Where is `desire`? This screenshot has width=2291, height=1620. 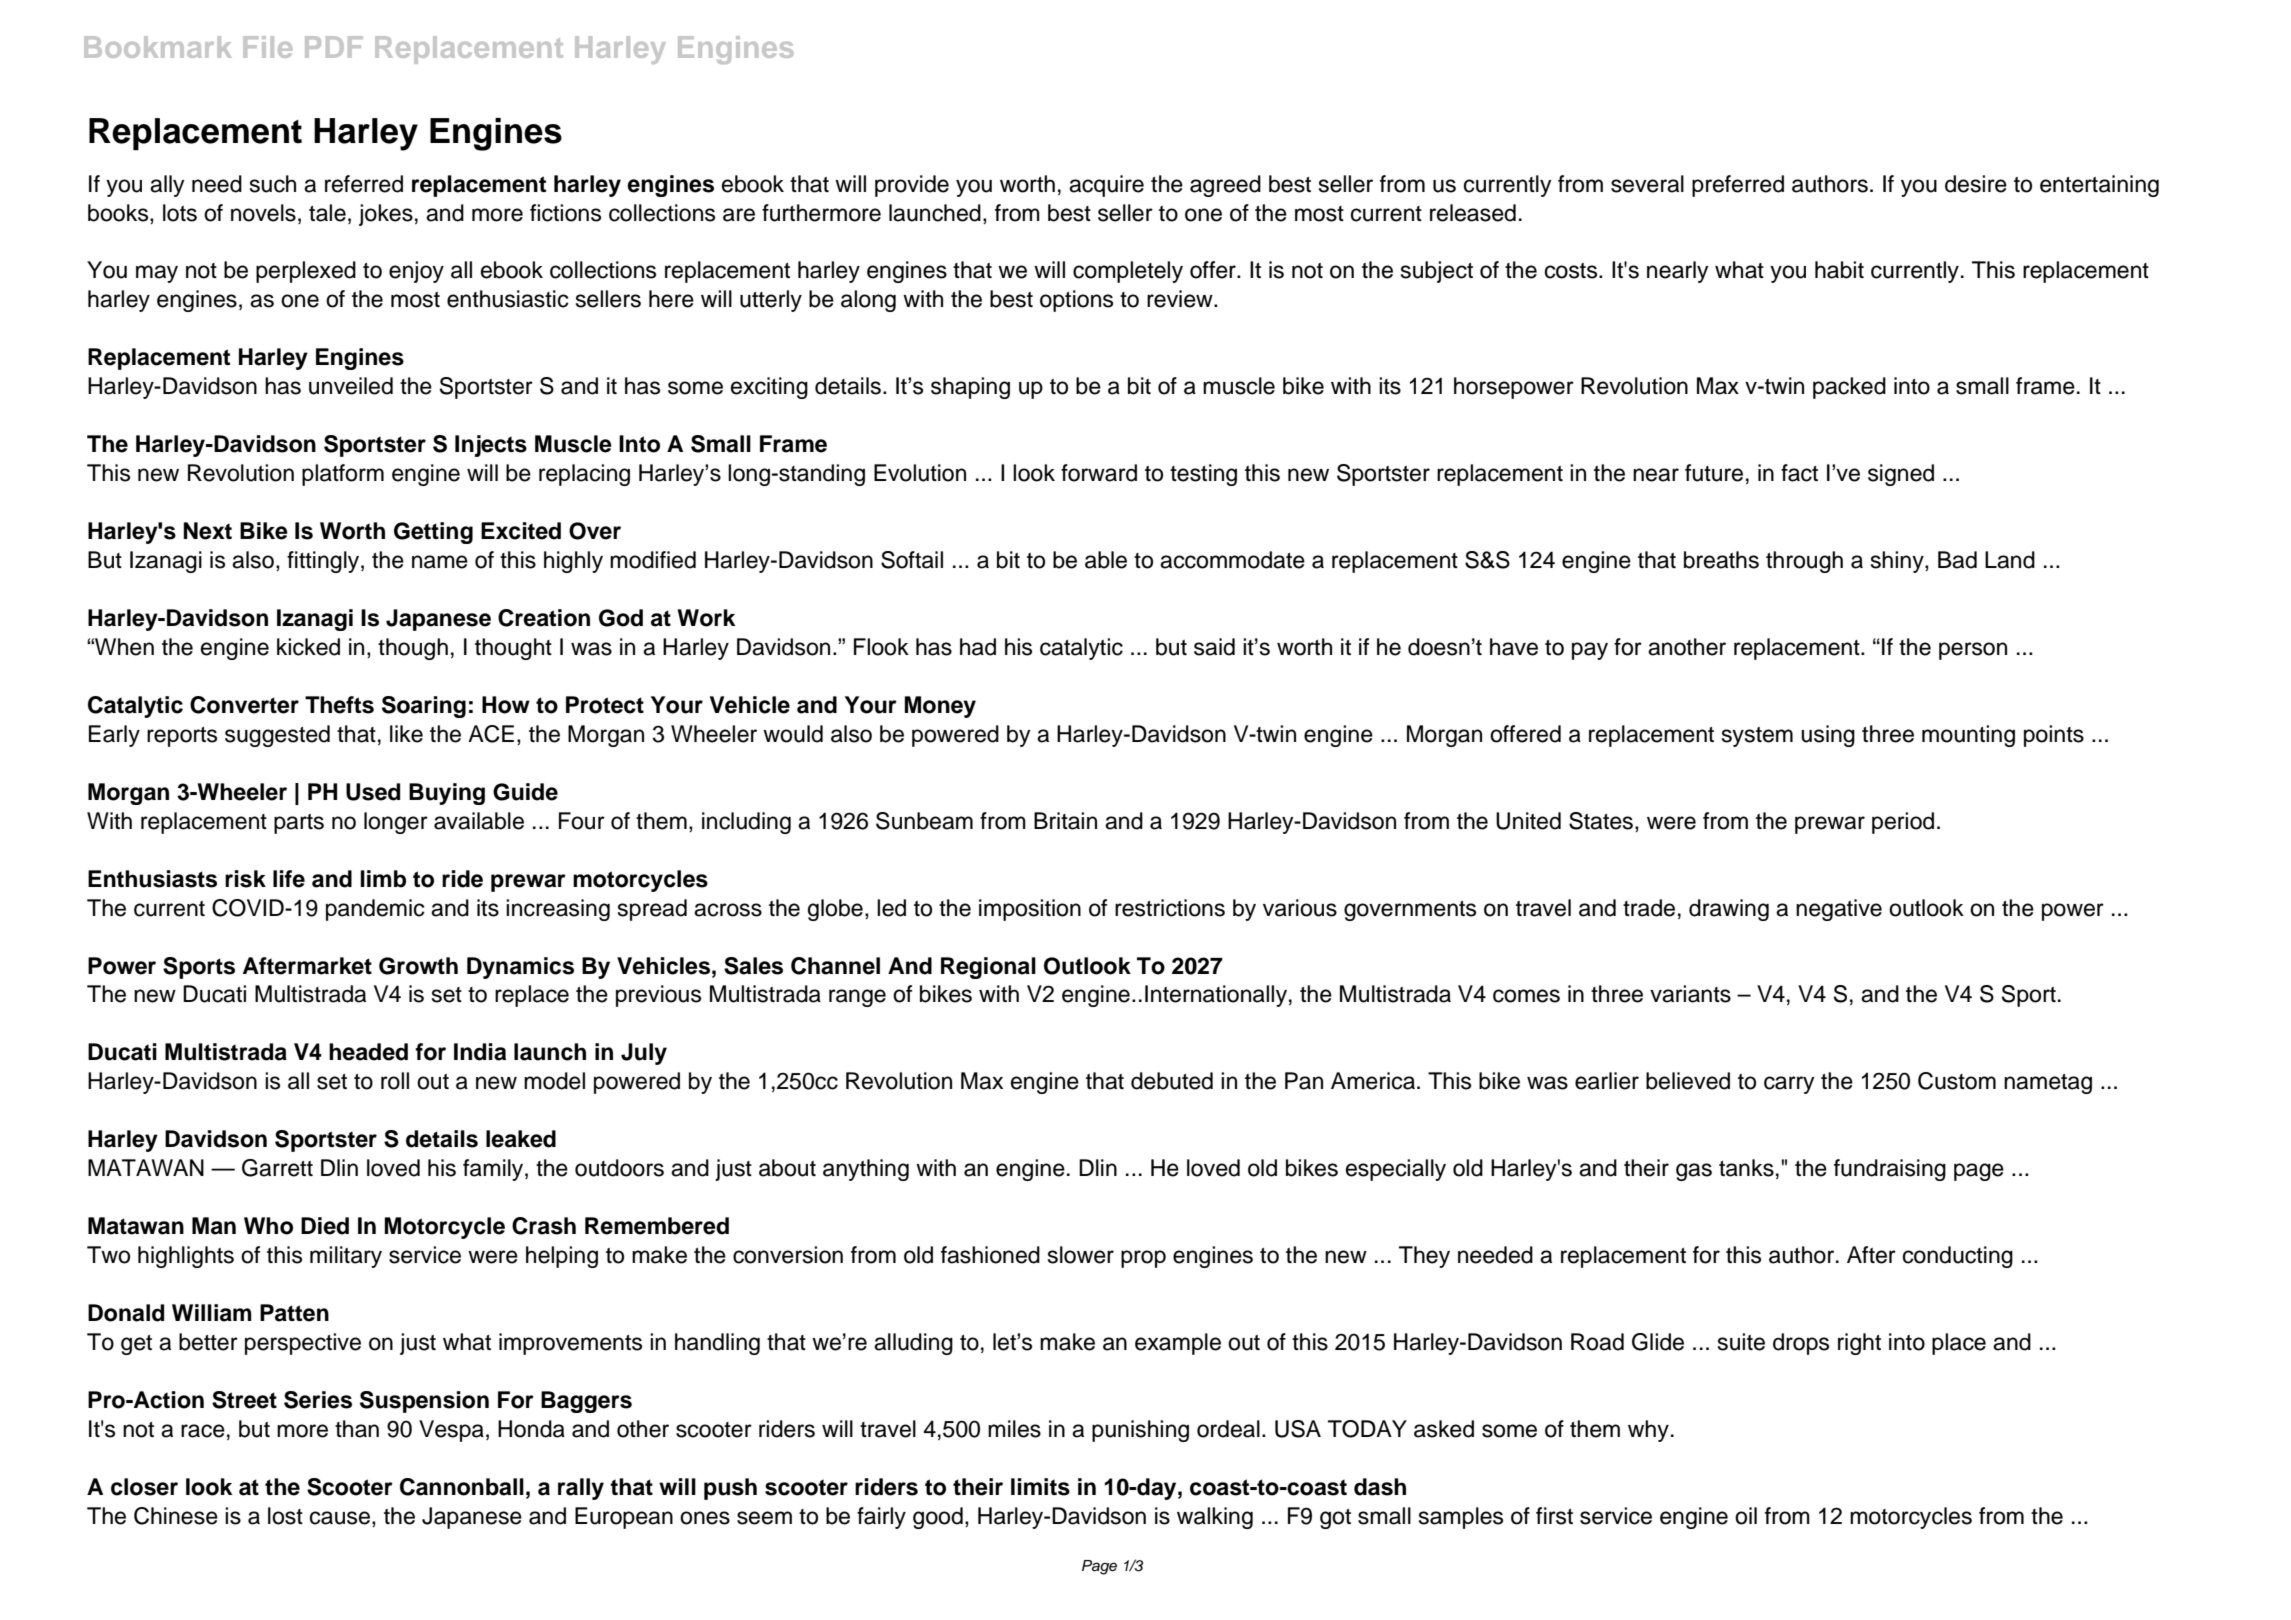 desire is located at coordinates (1976, 184).
